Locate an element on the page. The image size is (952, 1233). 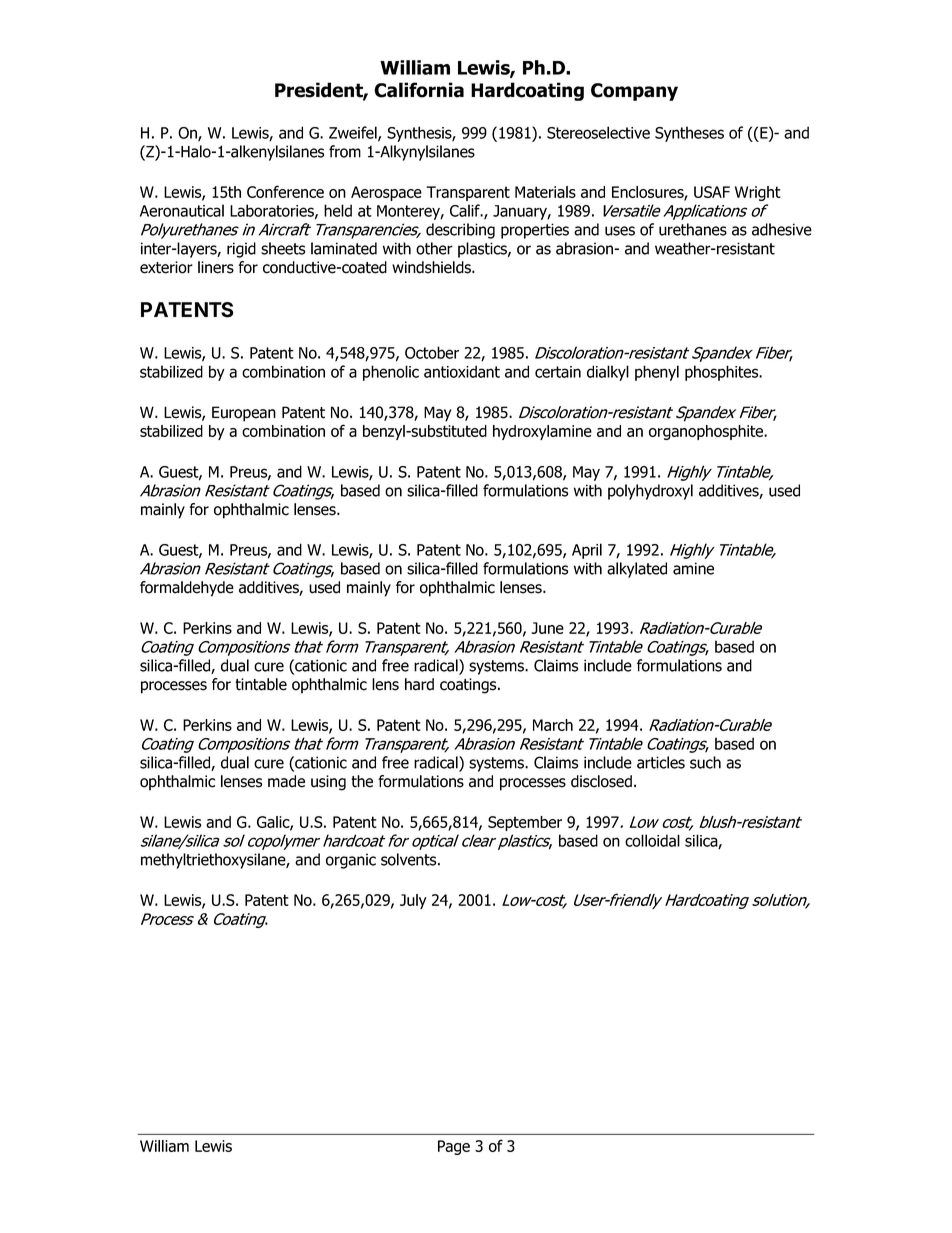
alkylated is located at coordinates (637, 570).
